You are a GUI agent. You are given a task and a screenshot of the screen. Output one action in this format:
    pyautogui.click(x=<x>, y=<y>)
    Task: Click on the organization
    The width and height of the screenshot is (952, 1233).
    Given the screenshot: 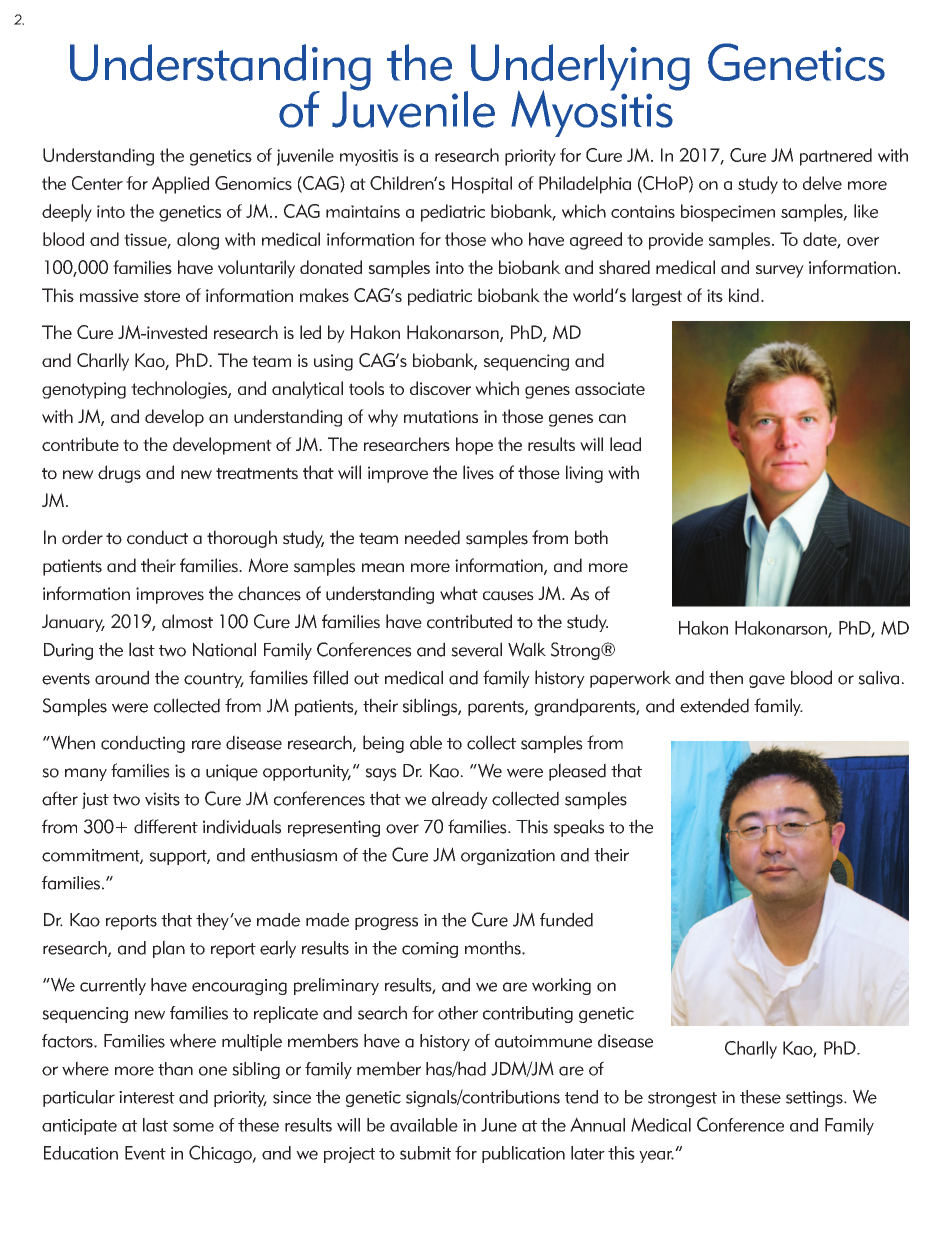 What is the action you would take?
    pyautogui.click(x=508, y=857)
